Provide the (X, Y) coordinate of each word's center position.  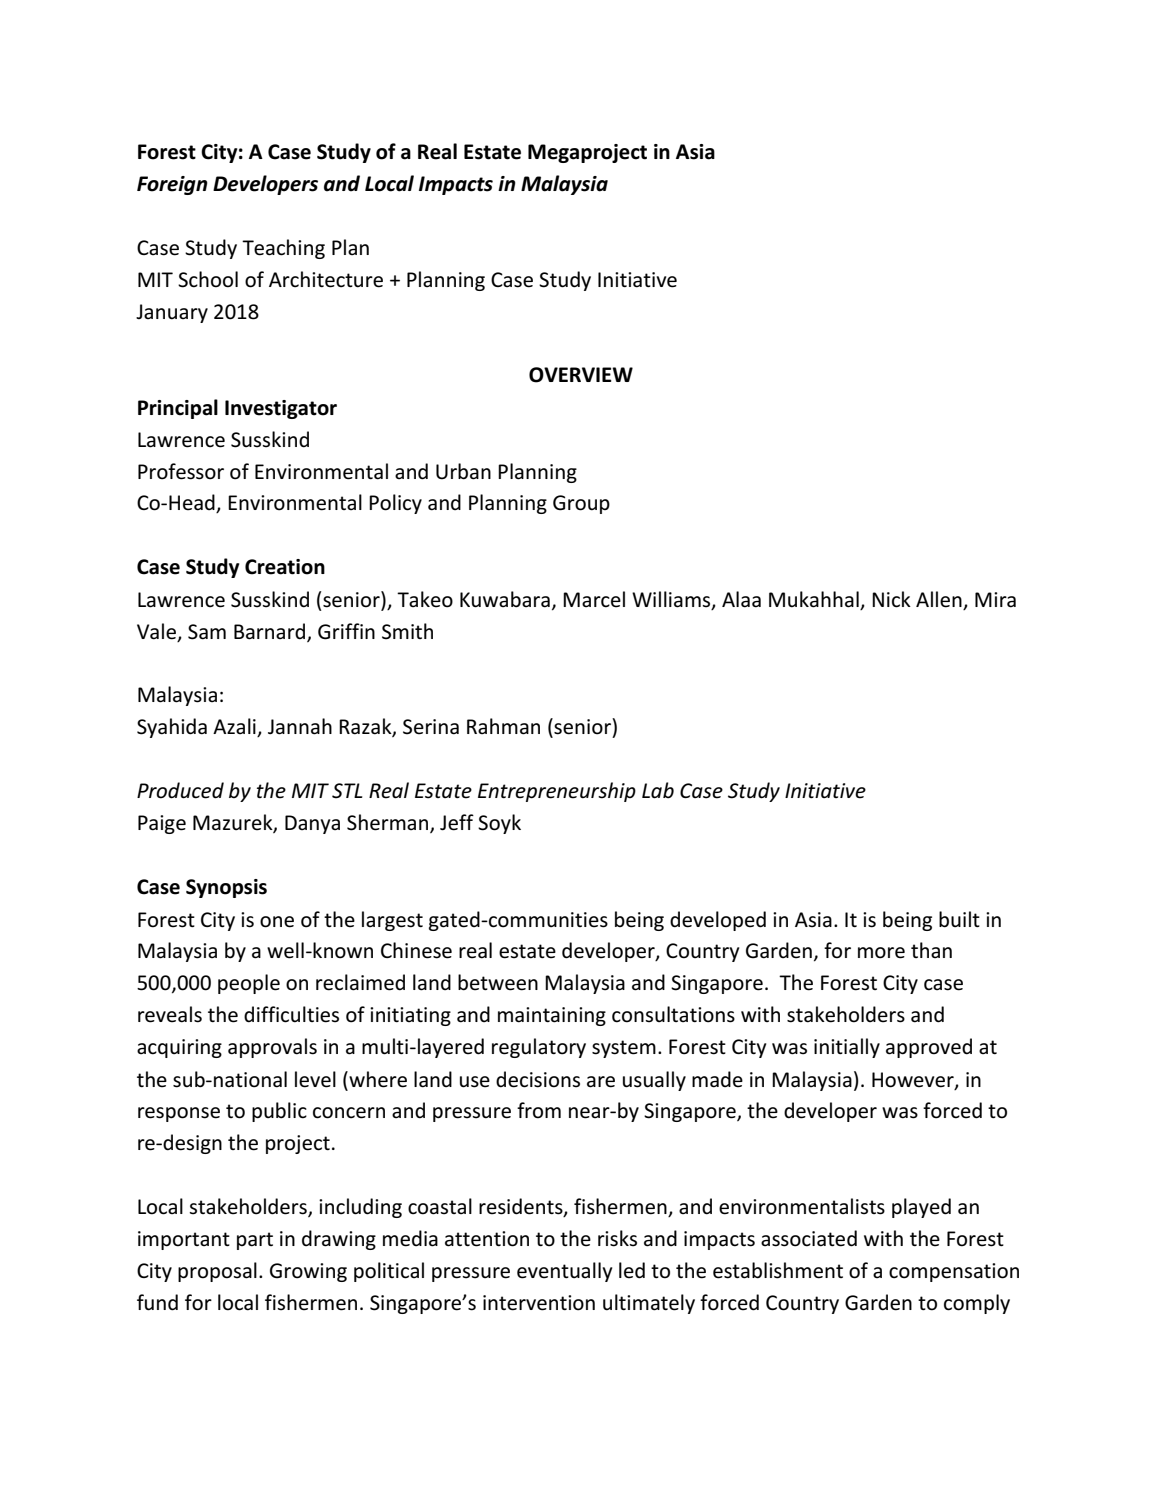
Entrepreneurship (557, 792)
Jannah (300, 726)
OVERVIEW (581, 375)
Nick (891, 599)
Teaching (283, 249)
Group (581, 504)
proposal (217, 1272)
